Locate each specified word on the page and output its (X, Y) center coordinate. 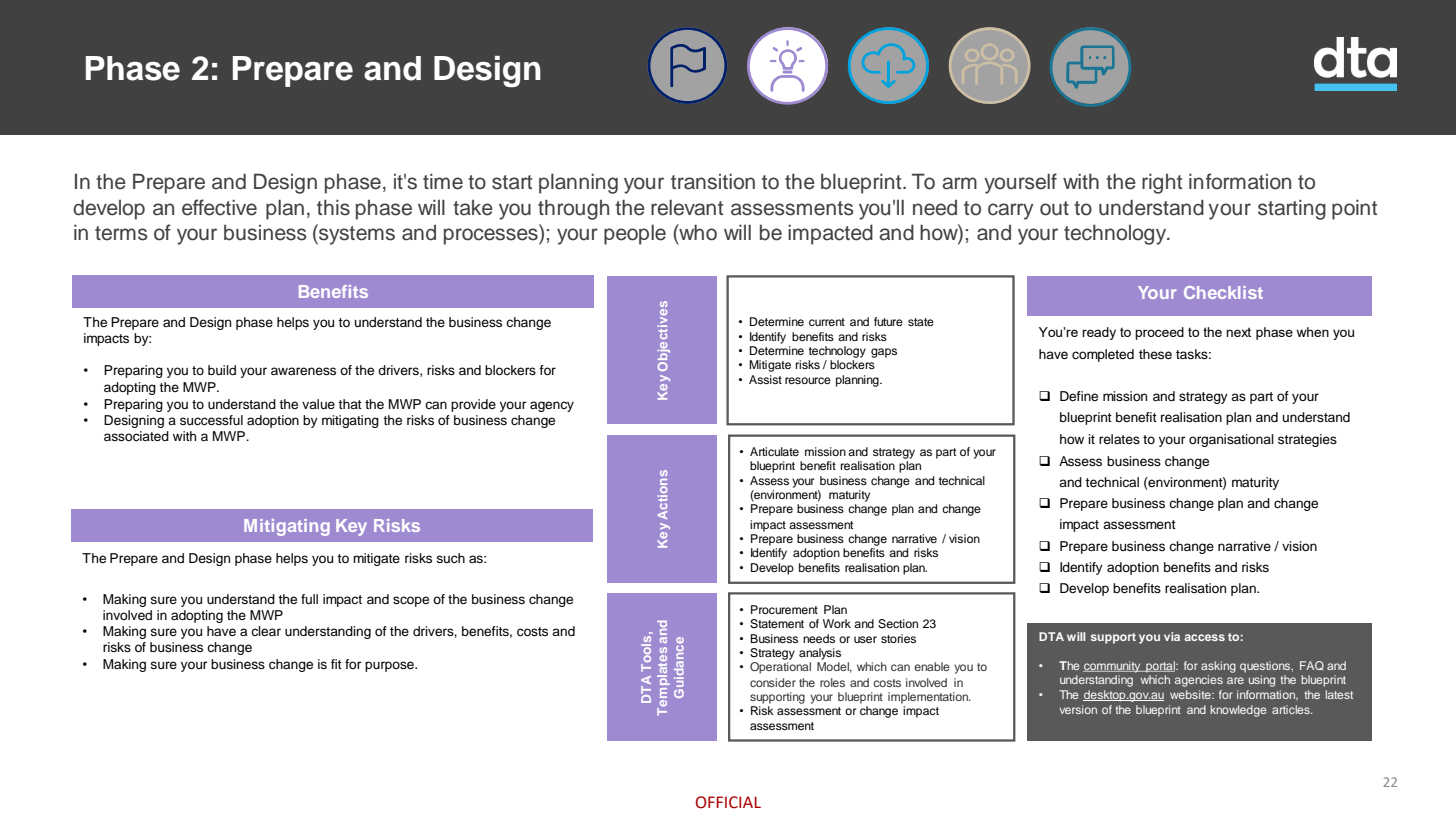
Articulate (774, 451)
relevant (687, 207)
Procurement (784, 609)
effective (219, 207)
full (309, 599)
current (827, 322)
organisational (1231, 440)
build (222, 370)
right (1162, 183)
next (1238, 332)
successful (211, 420)
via (1172, 636)
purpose (390, 666)
